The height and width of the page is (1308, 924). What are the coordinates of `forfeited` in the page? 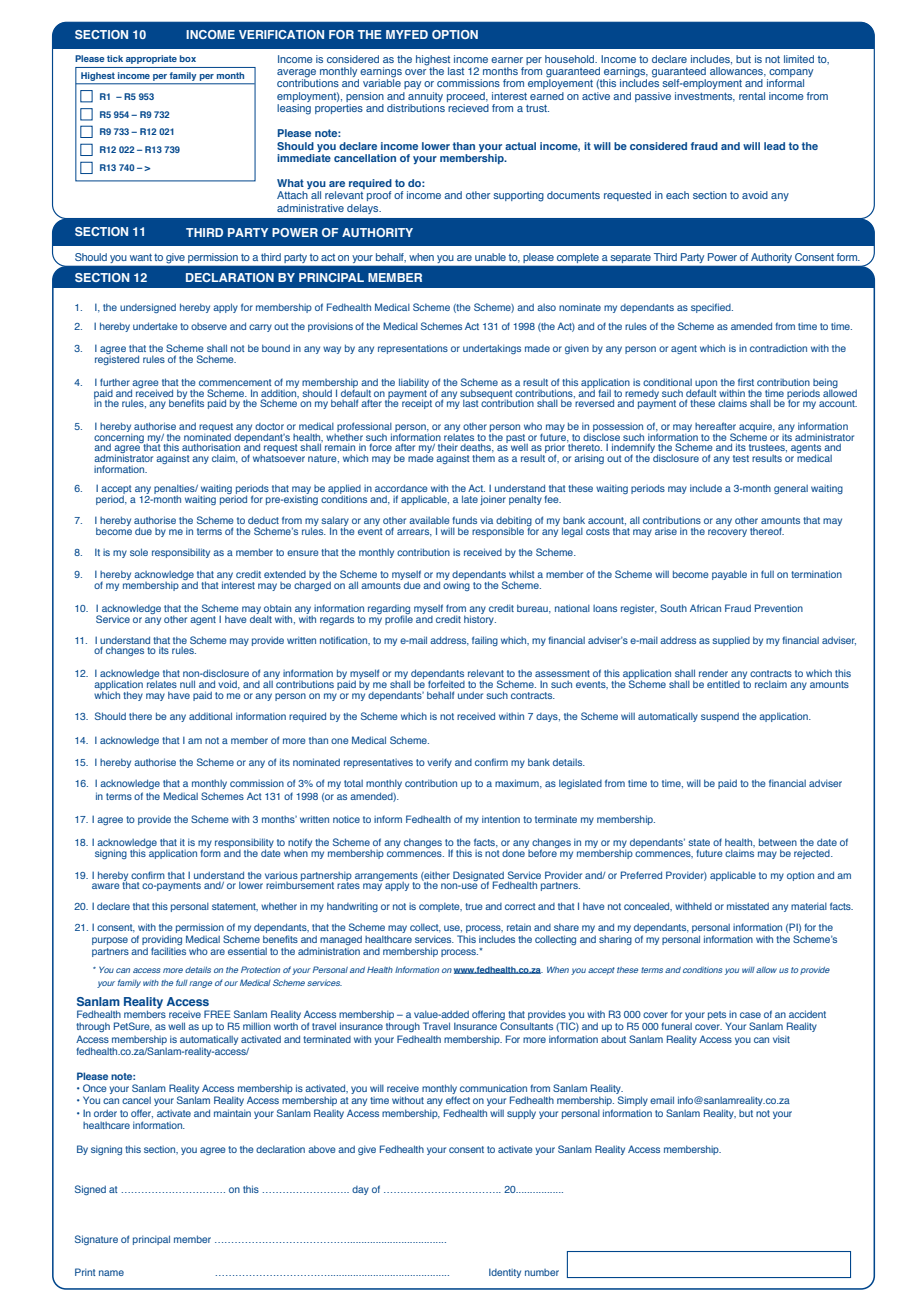 It's located at (446, 684).
